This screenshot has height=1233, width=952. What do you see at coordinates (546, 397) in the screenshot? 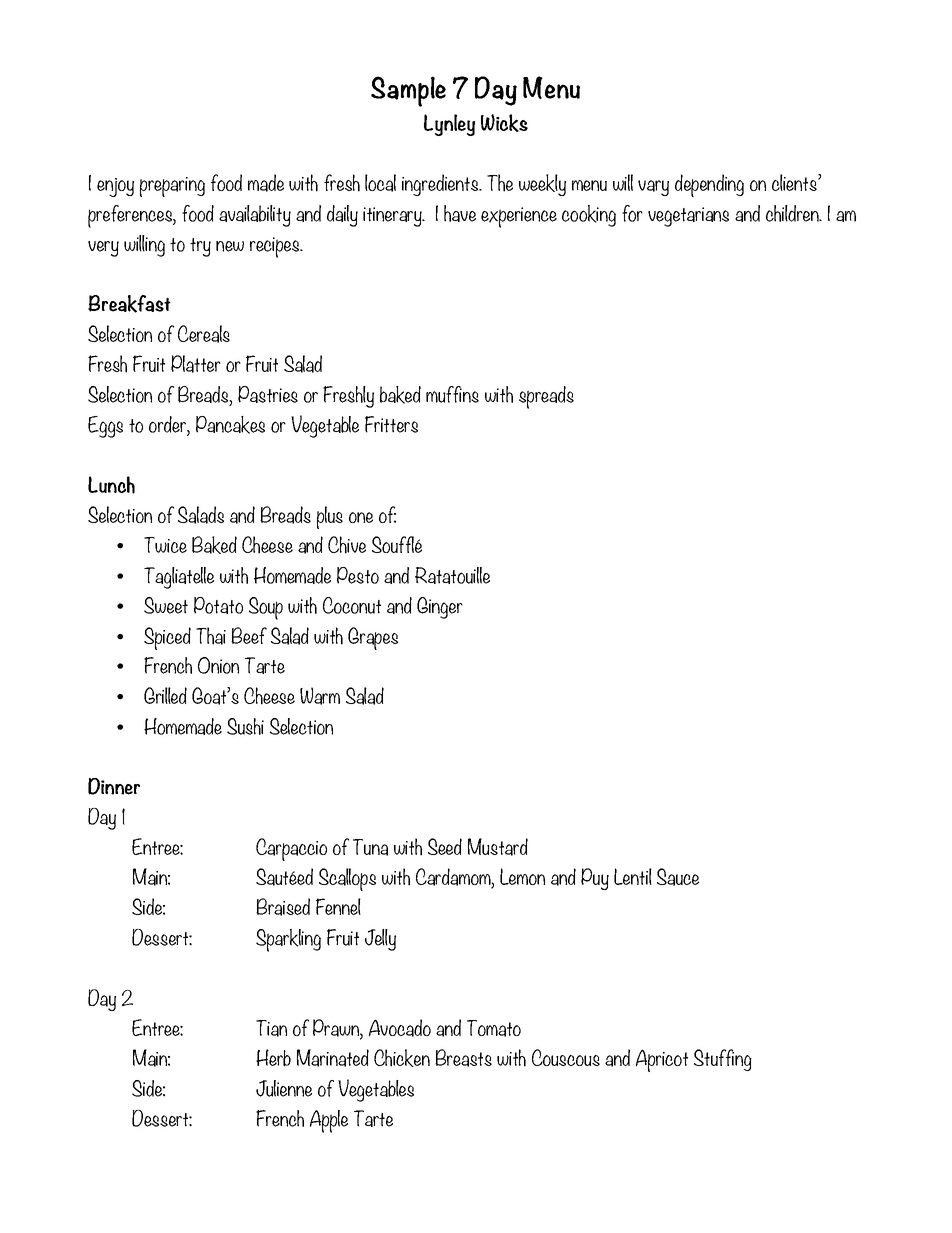
I see `spreads` at bounding box center [546, 397].
